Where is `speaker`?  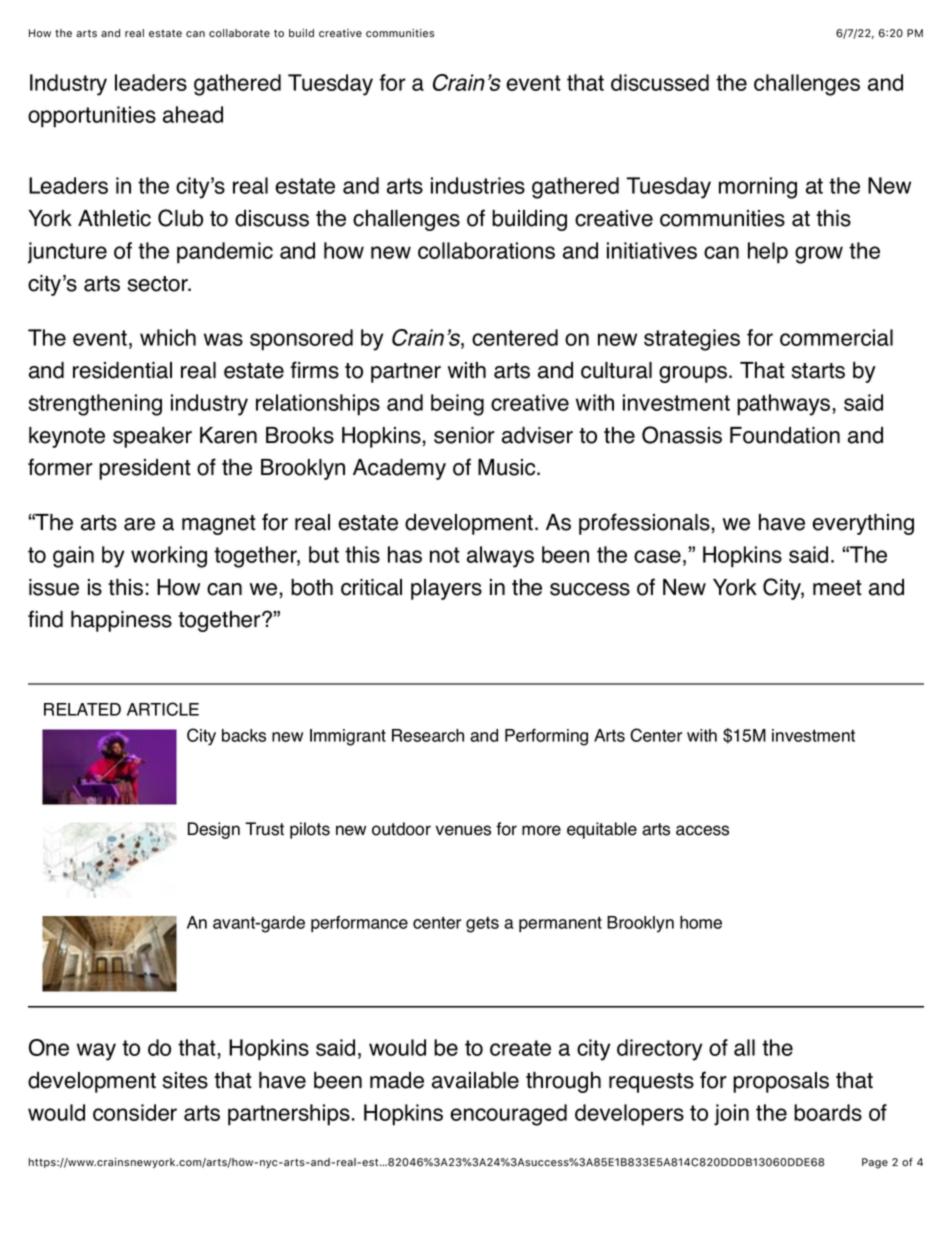
speaker is located at coordinates (152, 437).
